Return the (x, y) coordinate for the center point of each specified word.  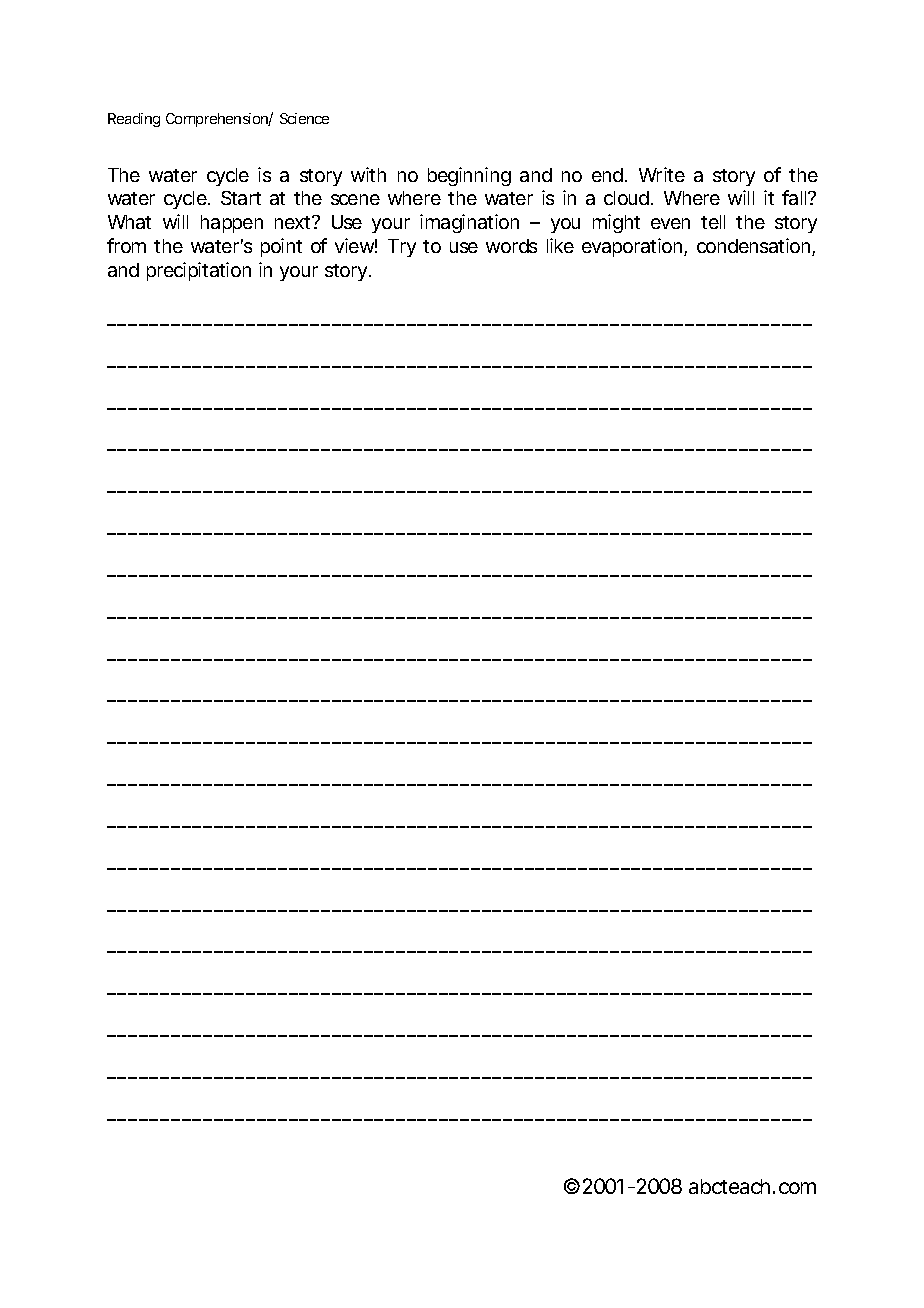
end (607, 175)
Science (304, 118)
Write (662, 174)
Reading (134, 120)
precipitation (199, 271)
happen (232, 224)
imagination (469, 223)
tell (713, 222)
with (368, 174)
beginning (469, 176)
